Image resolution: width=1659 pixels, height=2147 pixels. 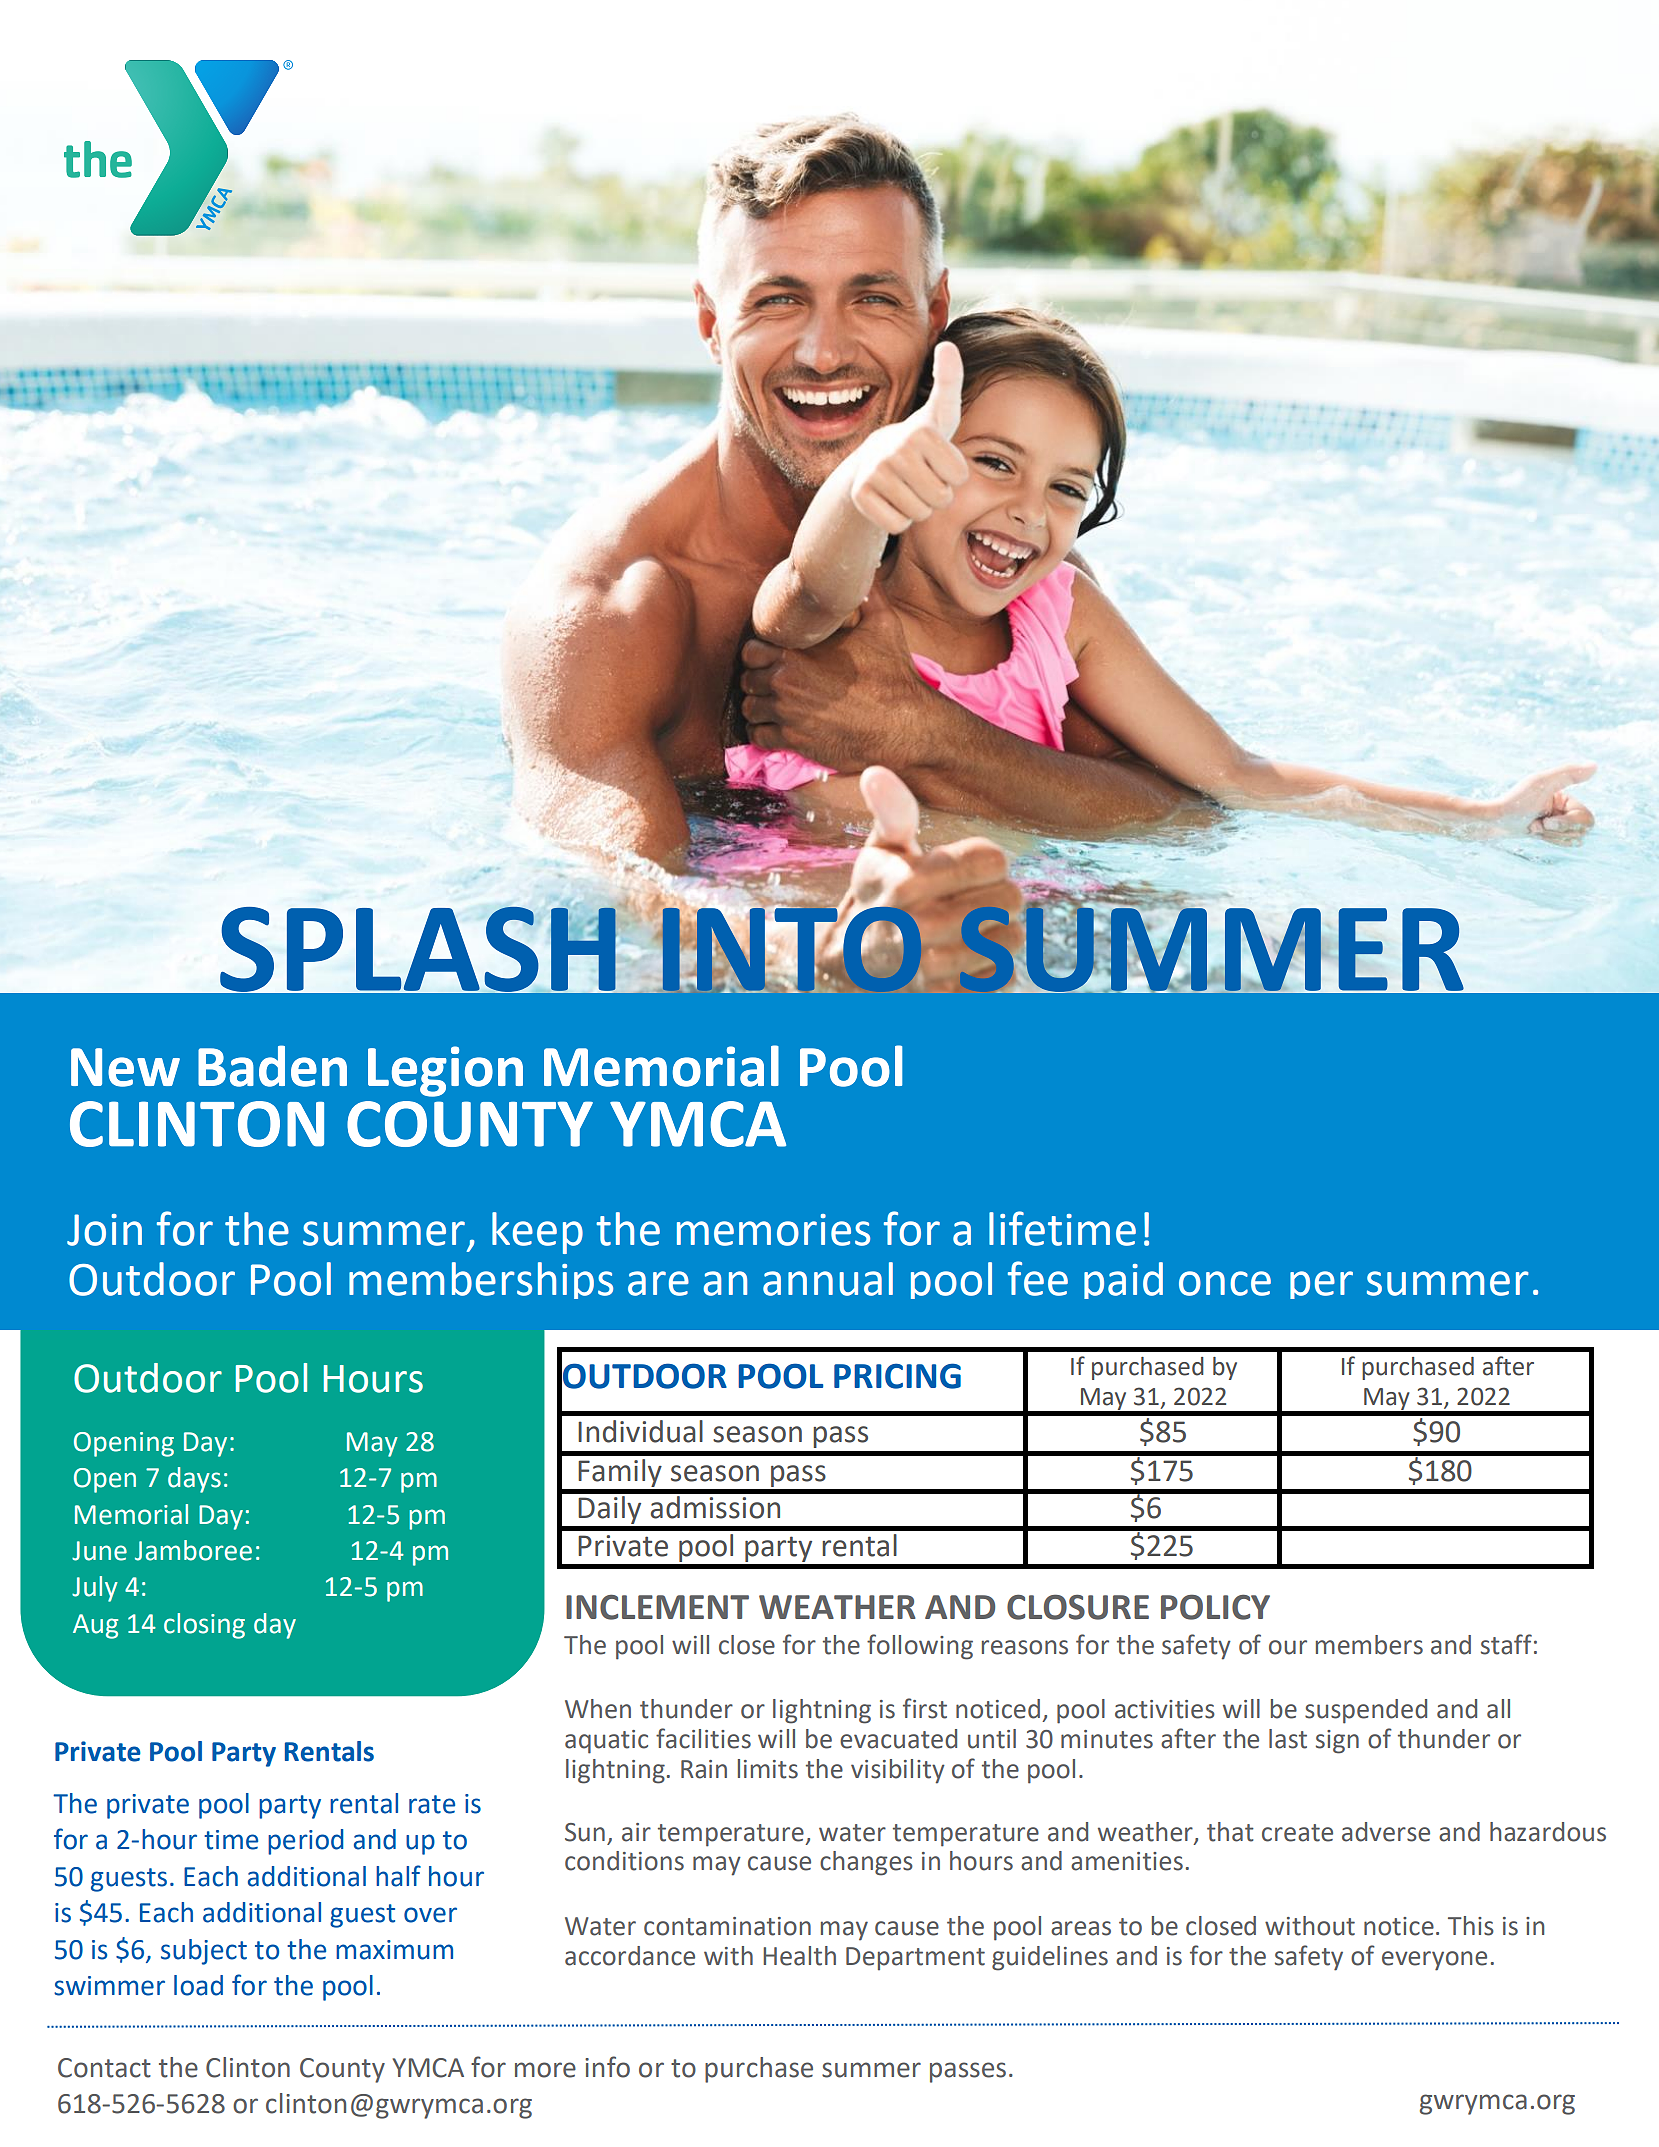 What do you see at coordinates (194, 1480) in the image?
I see `days` at bounding box center [194, 1480].
